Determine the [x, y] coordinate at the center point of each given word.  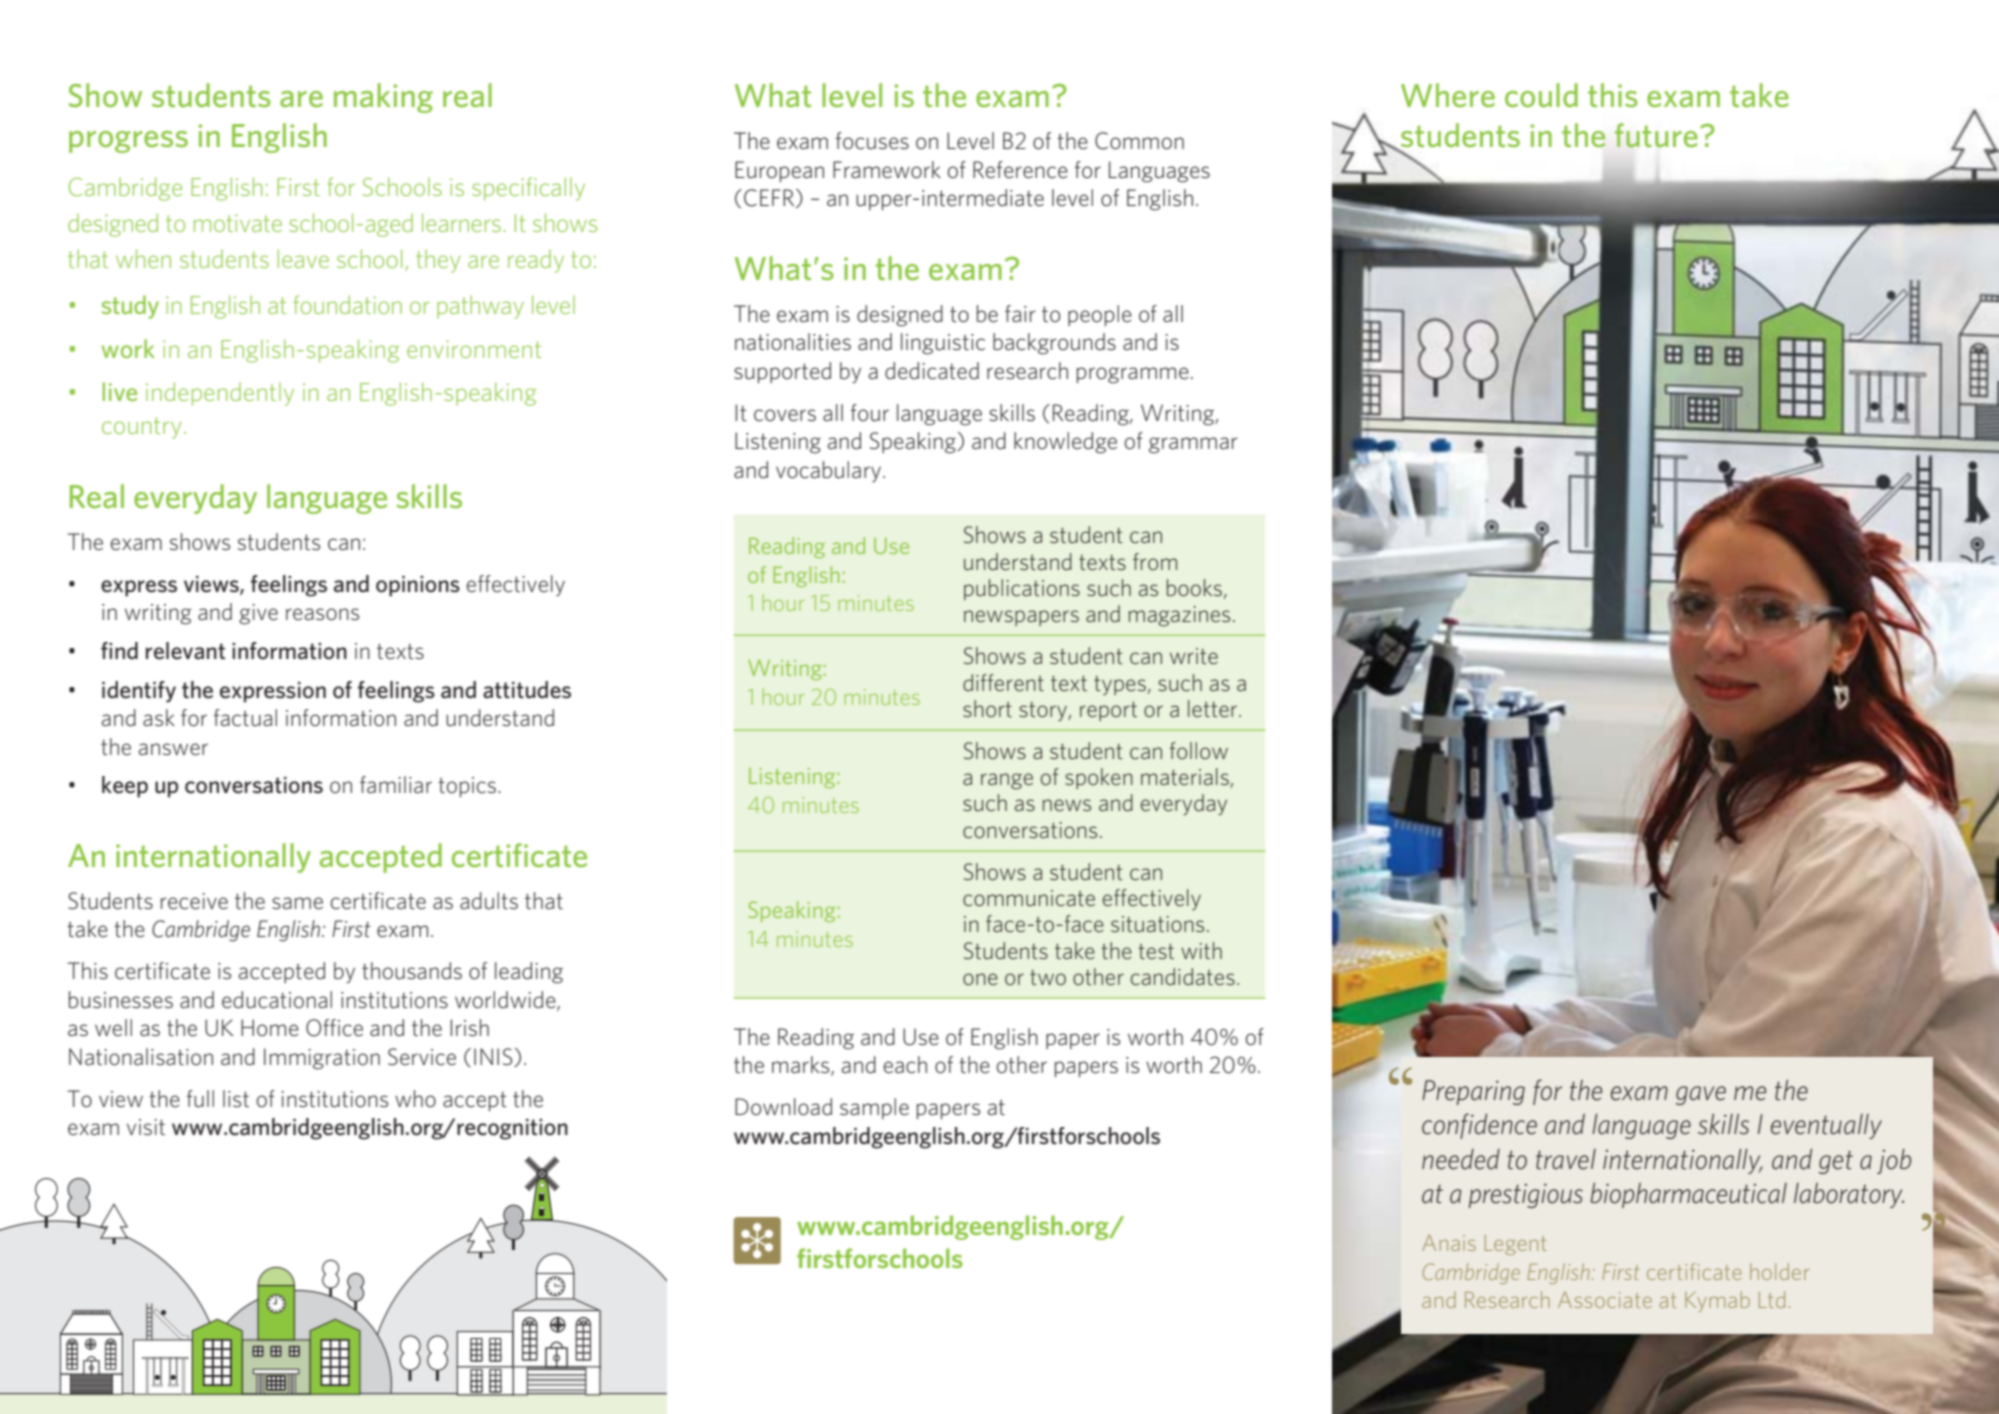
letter [1214, 708]
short [987, 708]
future [1656, 135]
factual [245, 718]
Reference [1020, 170]
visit [146, 1127]
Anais [1449, 1243]
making [383, 98]
